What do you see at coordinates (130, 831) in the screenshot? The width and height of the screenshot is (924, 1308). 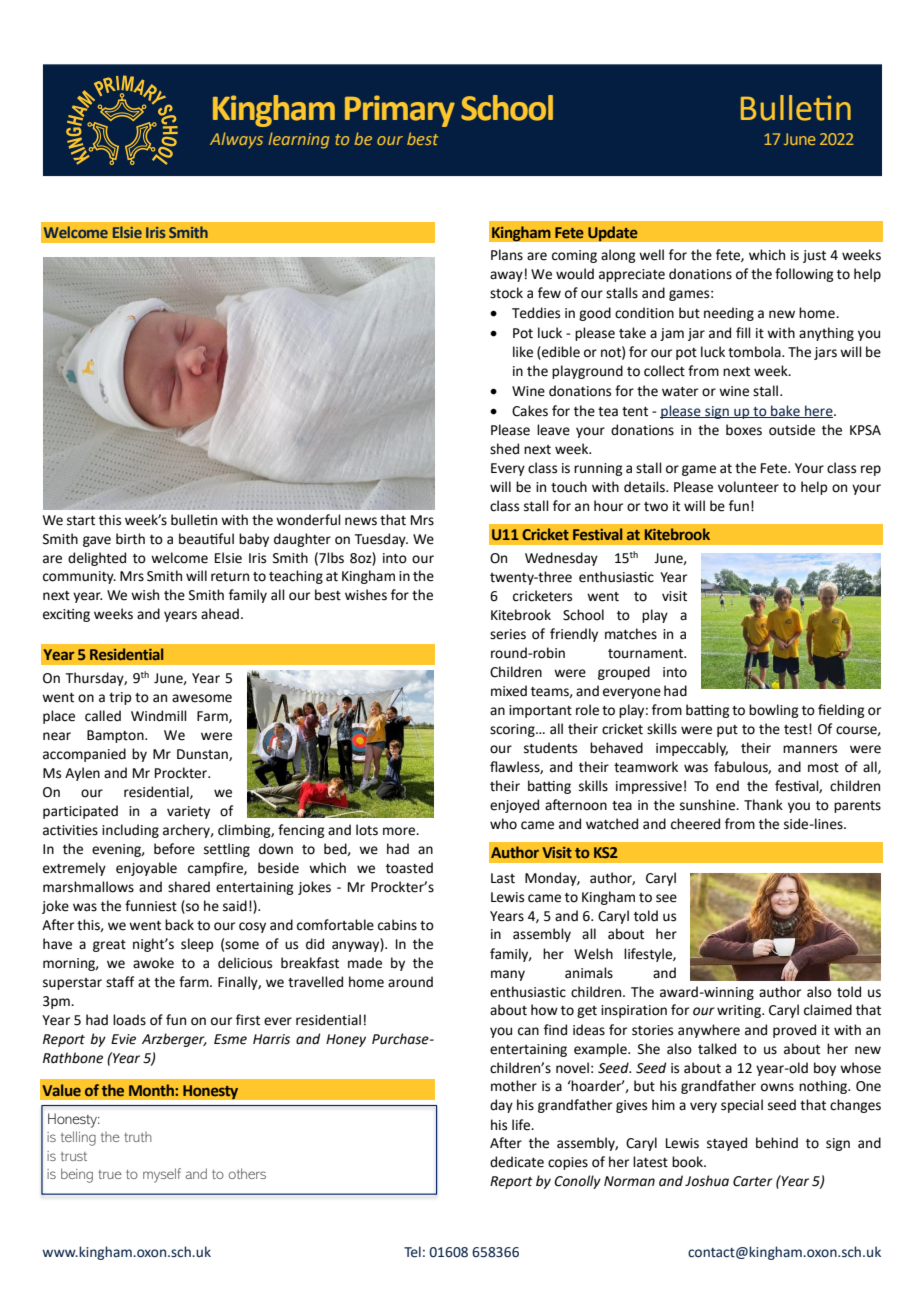 I see `including` at bounding box center [130, 831].
